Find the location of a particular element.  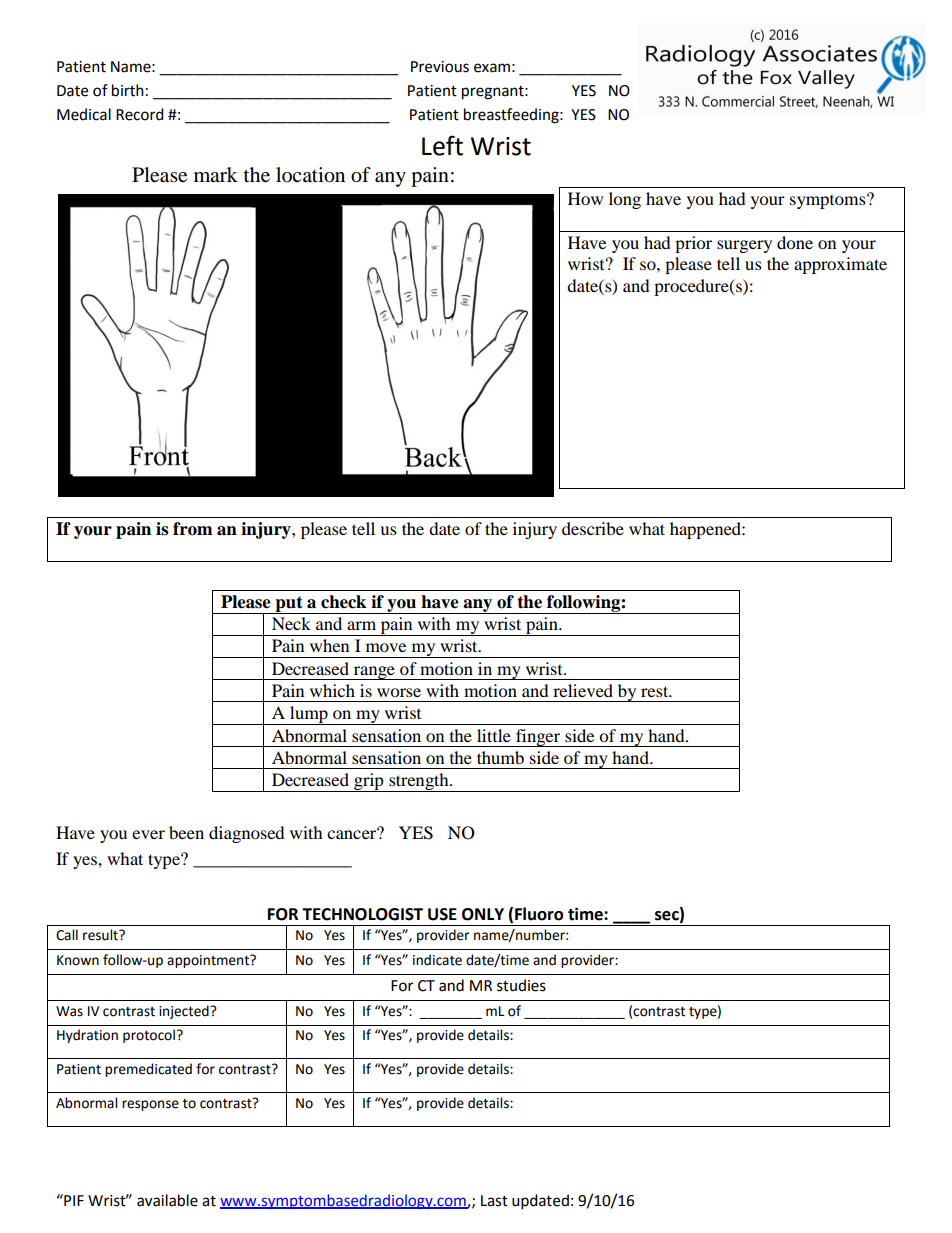

result is located at coordinates (101, 935).
